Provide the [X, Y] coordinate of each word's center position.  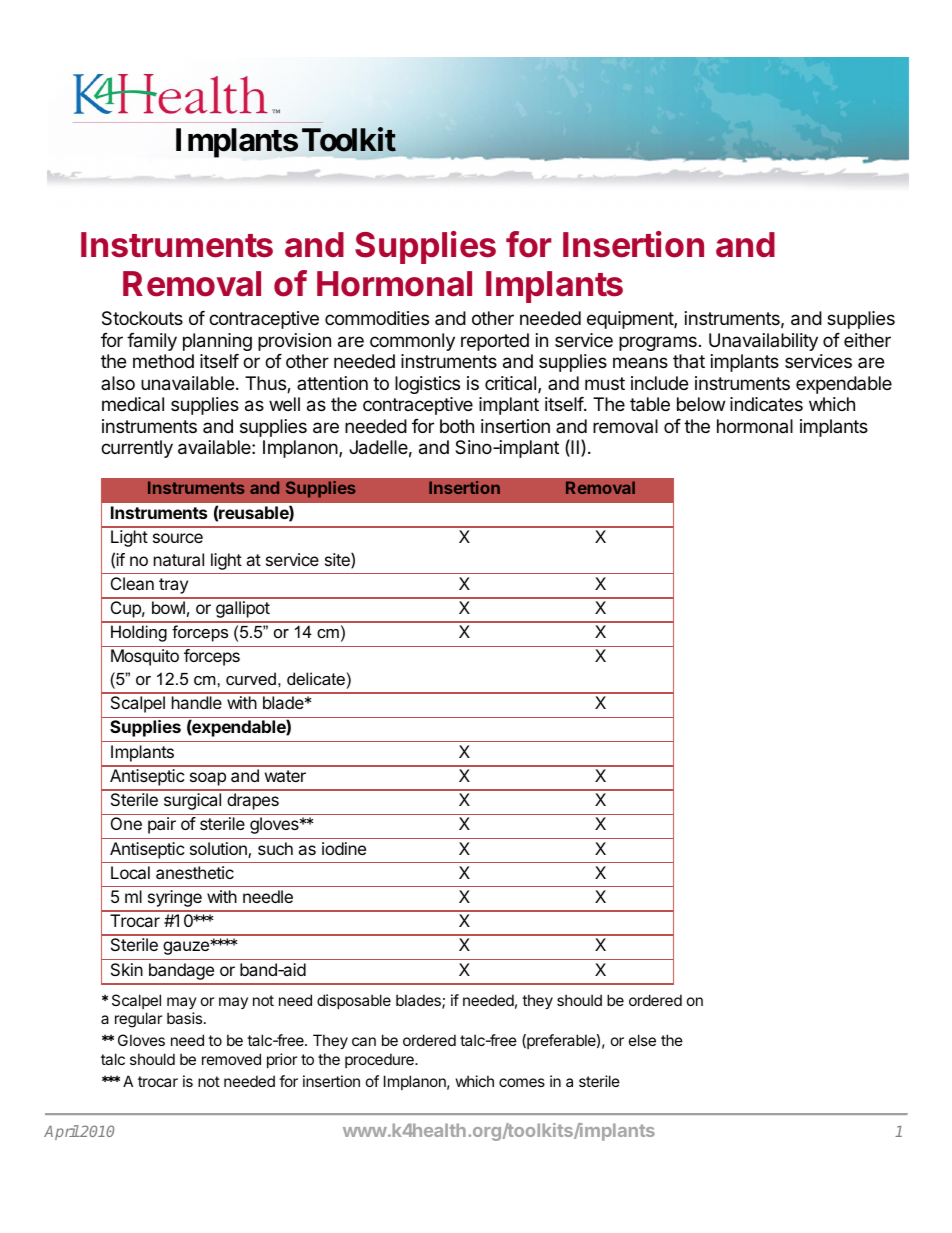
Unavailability [763, 342]
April [61, 1132]
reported [495, 342]
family [152, 342]
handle [197, 702]
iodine [344, 848]
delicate [316, 678]
